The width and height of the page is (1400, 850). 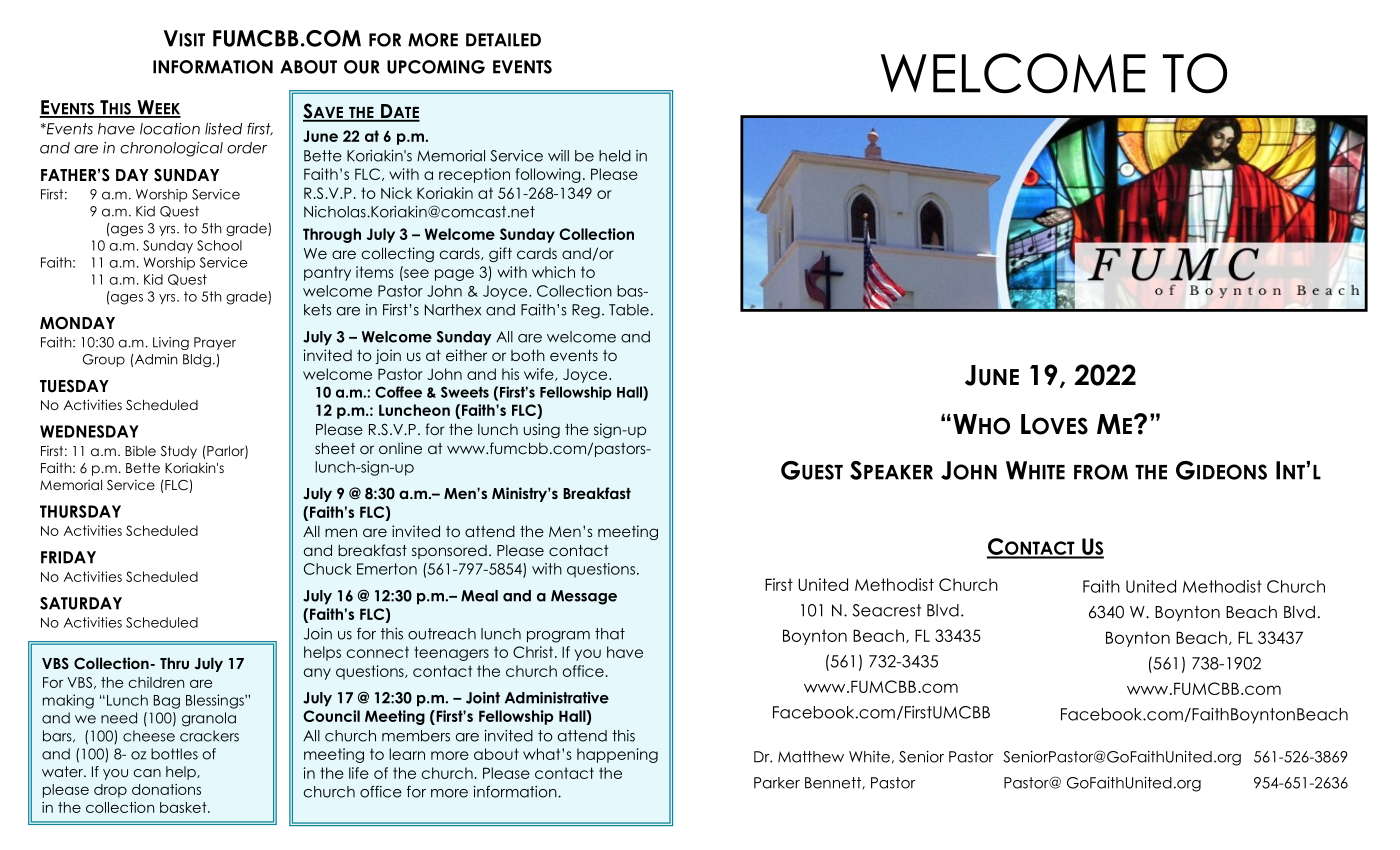 What do you see at coordinates (174, 754) in the page?
I see `bottles` at bounding box center [174, 754].
